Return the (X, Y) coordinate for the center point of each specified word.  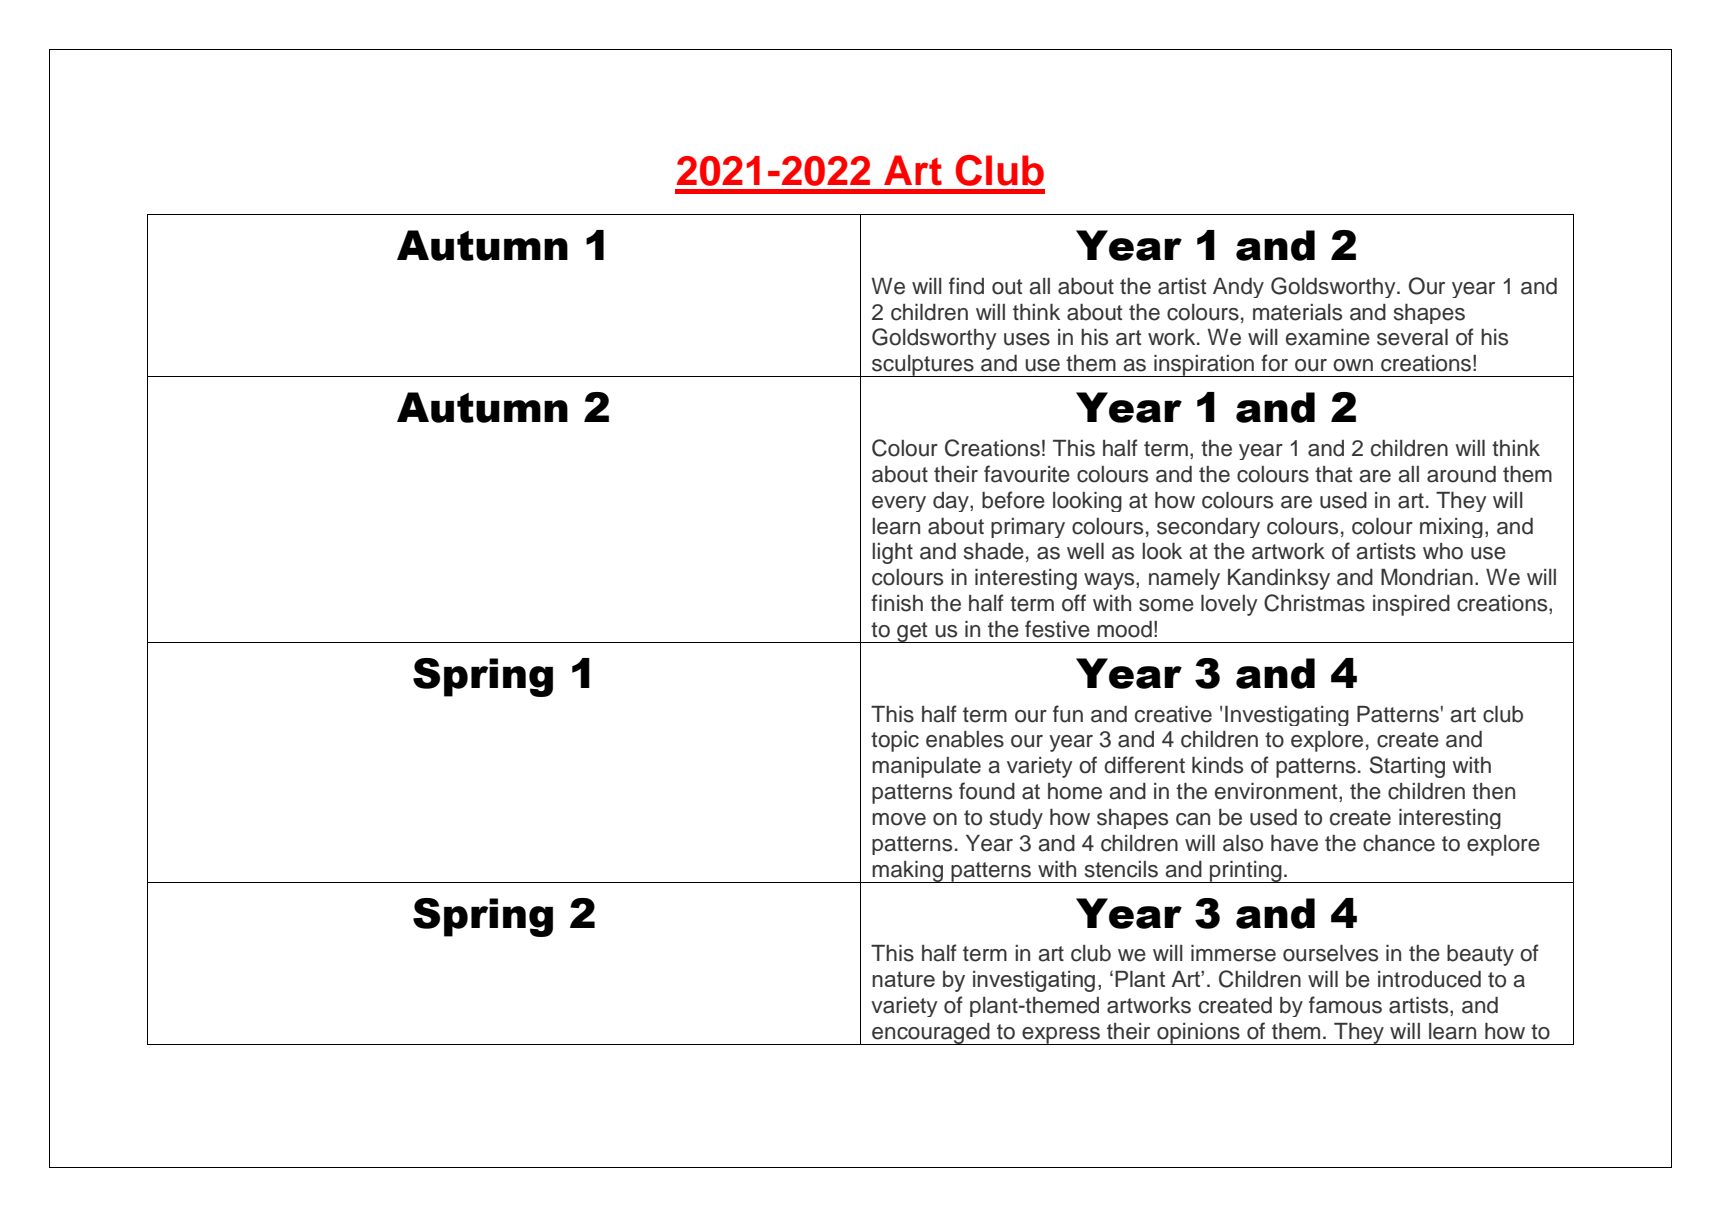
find (966, 286)
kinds (1217, 765)
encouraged (931, 1034)
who (1443, 551)
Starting (1407, 767)
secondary (1208, 528)
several (1412, 337)
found (987, 791)
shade (994, 551)
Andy (1238, 288)
